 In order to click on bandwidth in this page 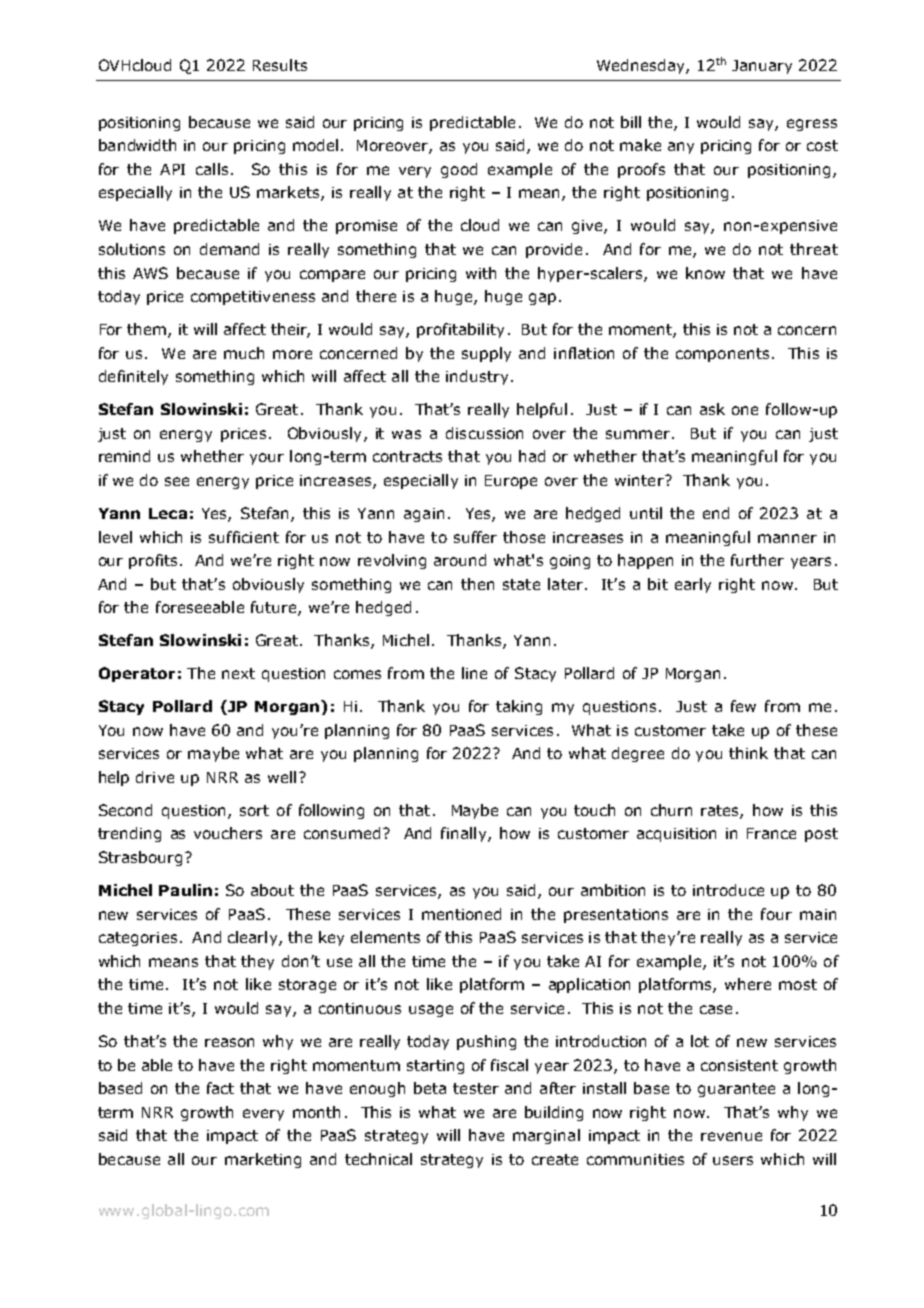, I will do `click(137, 145)`.
